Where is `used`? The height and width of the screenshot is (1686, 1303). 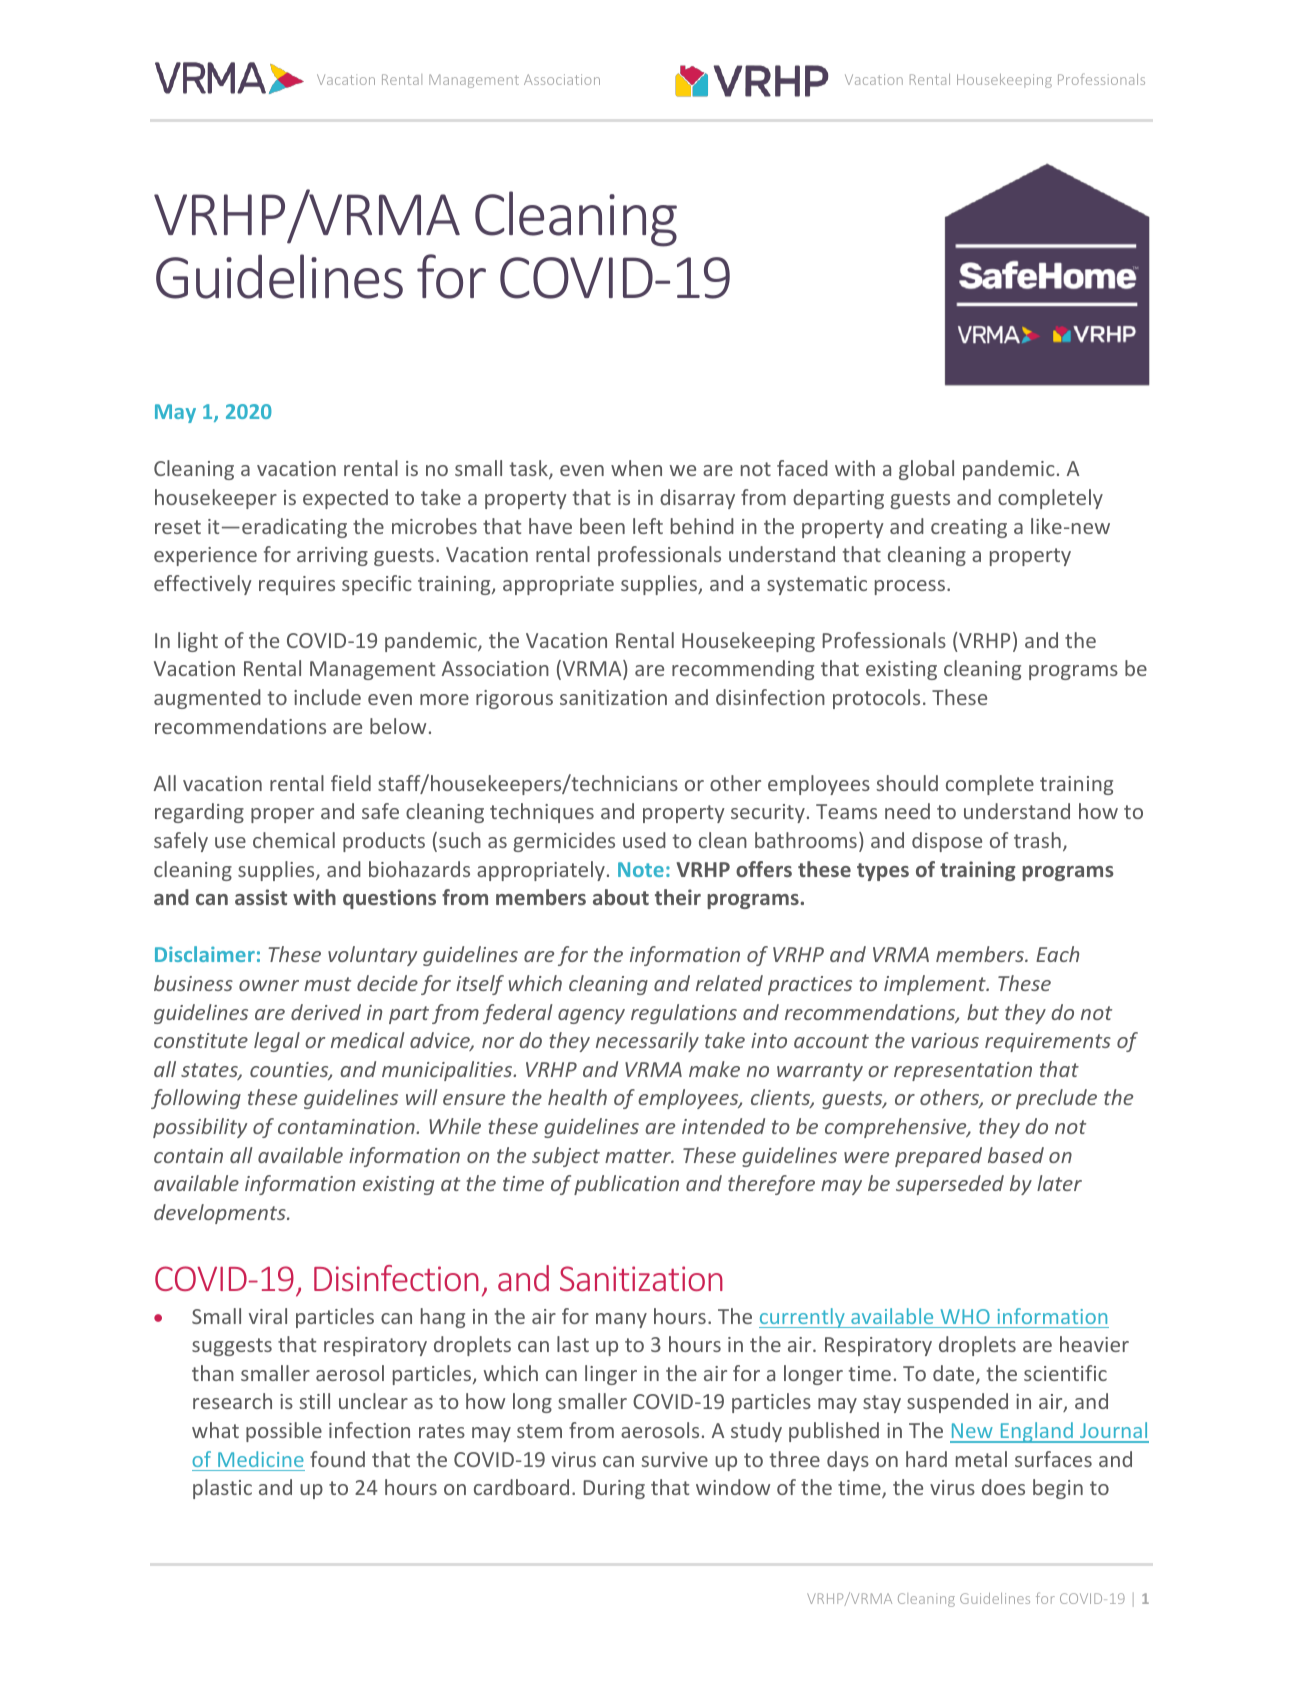 used is located at coordinates (644, 840).
